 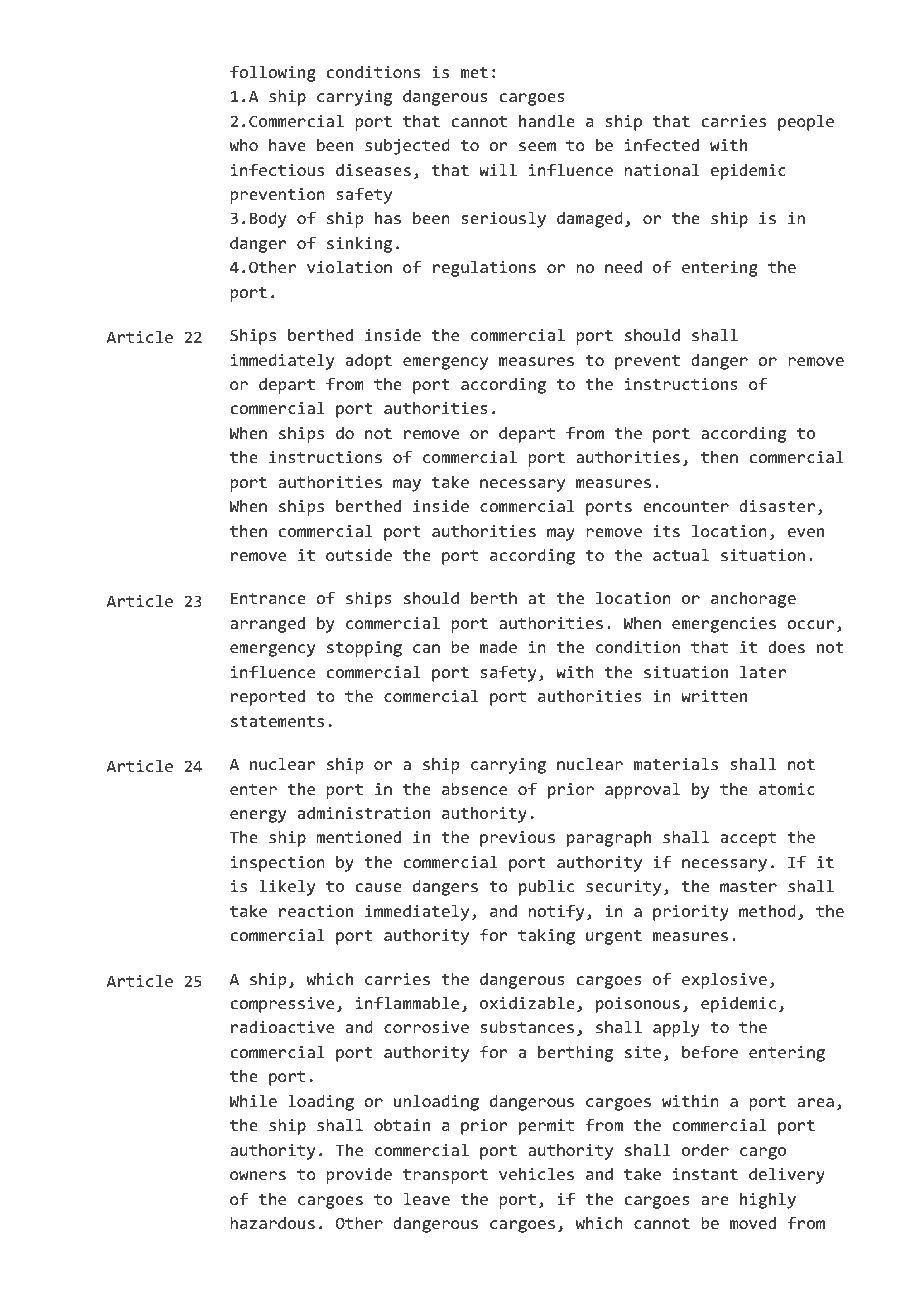 I want to click on mentioned, so click(x=358, y=837).
